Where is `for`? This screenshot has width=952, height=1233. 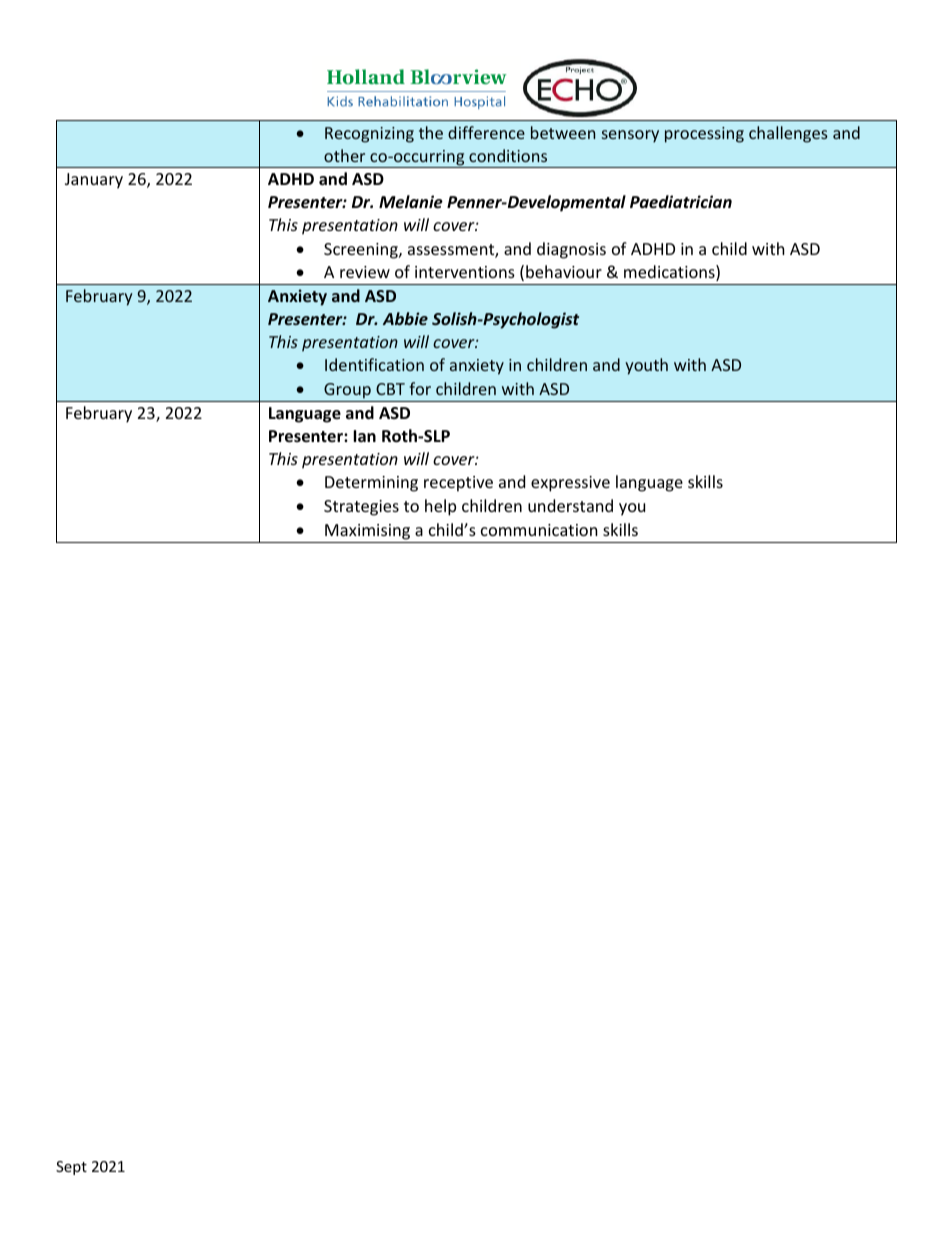 for is located at coordinates (420, 388).
